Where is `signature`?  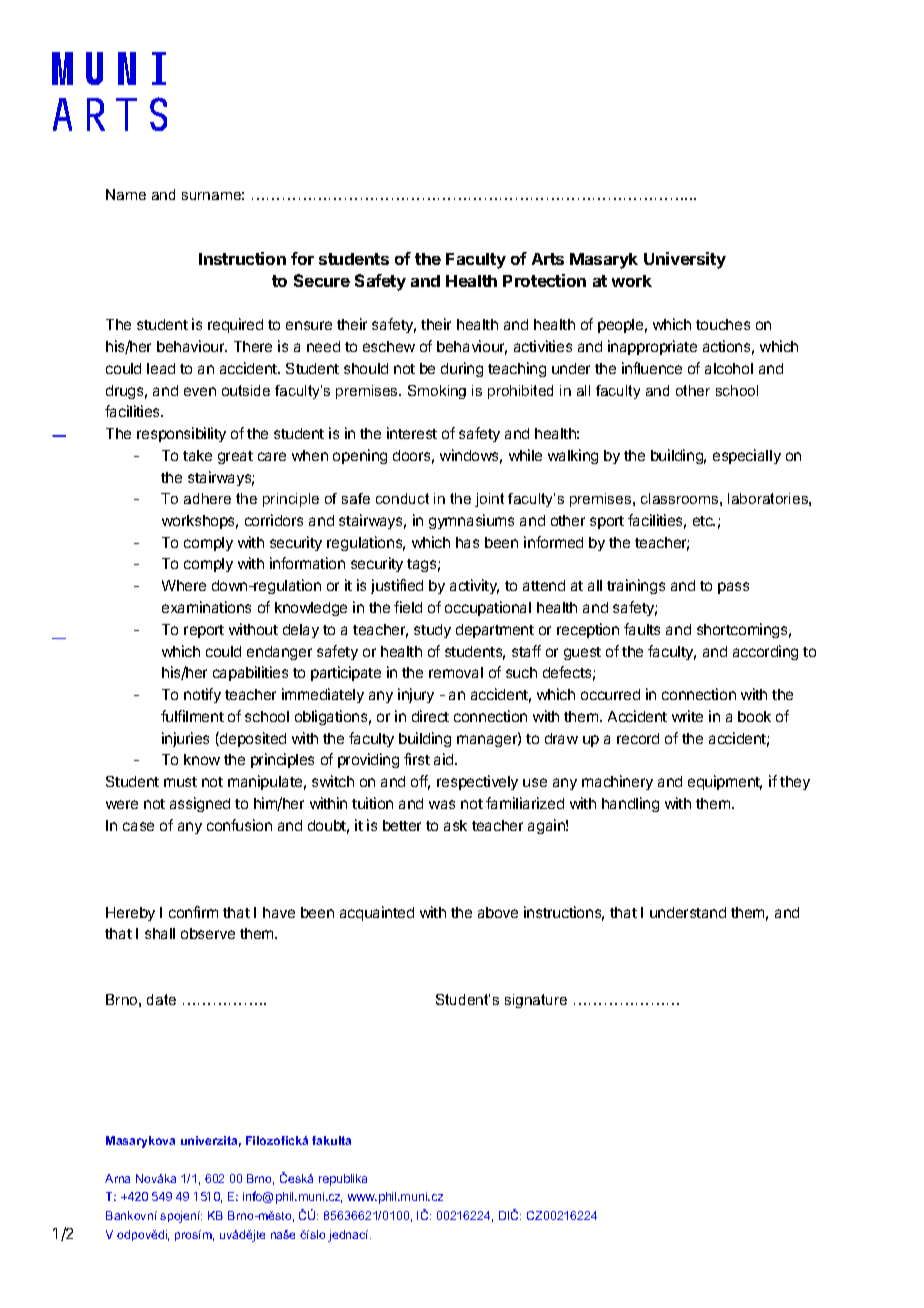
signature is located at coordinates (536, 1001).
